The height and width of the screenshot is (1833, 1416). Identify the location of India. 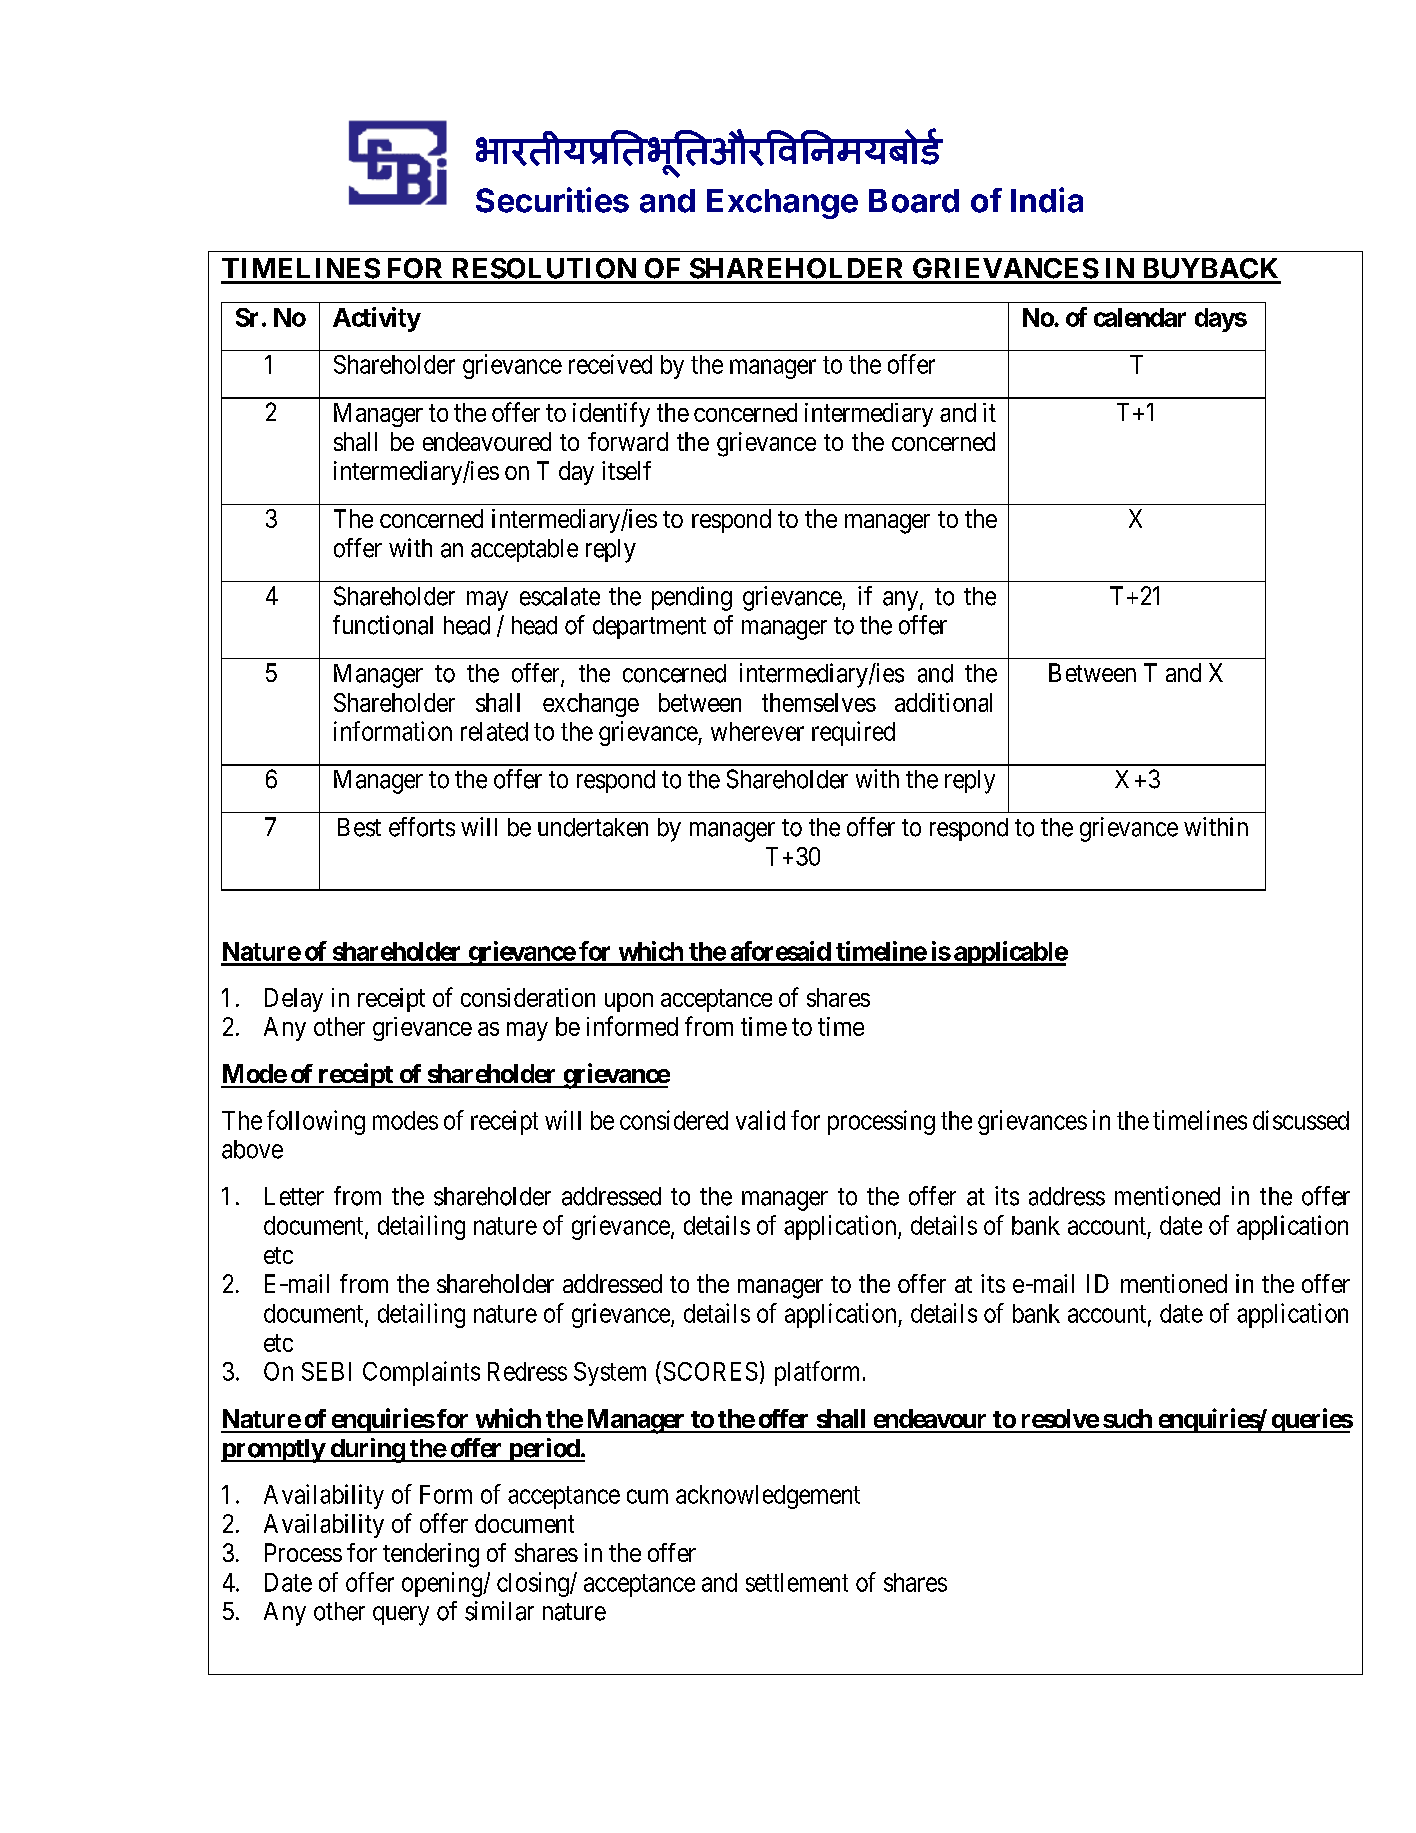
(1047, 200).
